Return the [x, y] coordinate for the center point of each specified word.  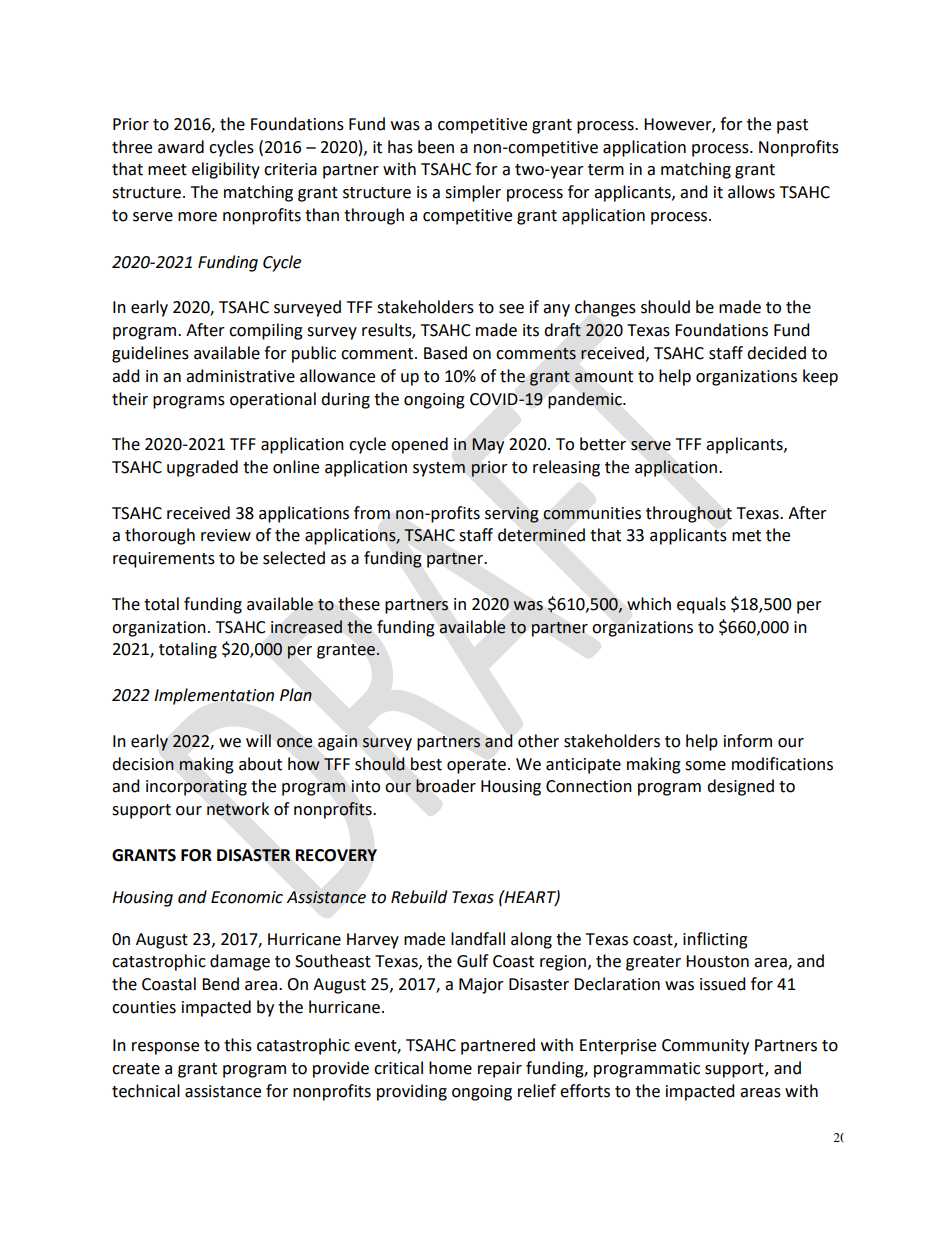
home [450, 1068]
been [436, 147]
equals [701, 605]
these [359, 604]
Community [705, 1047]
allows [751, 192]
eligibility [226, 170]
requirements [164, 560]
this [238, 1045]
